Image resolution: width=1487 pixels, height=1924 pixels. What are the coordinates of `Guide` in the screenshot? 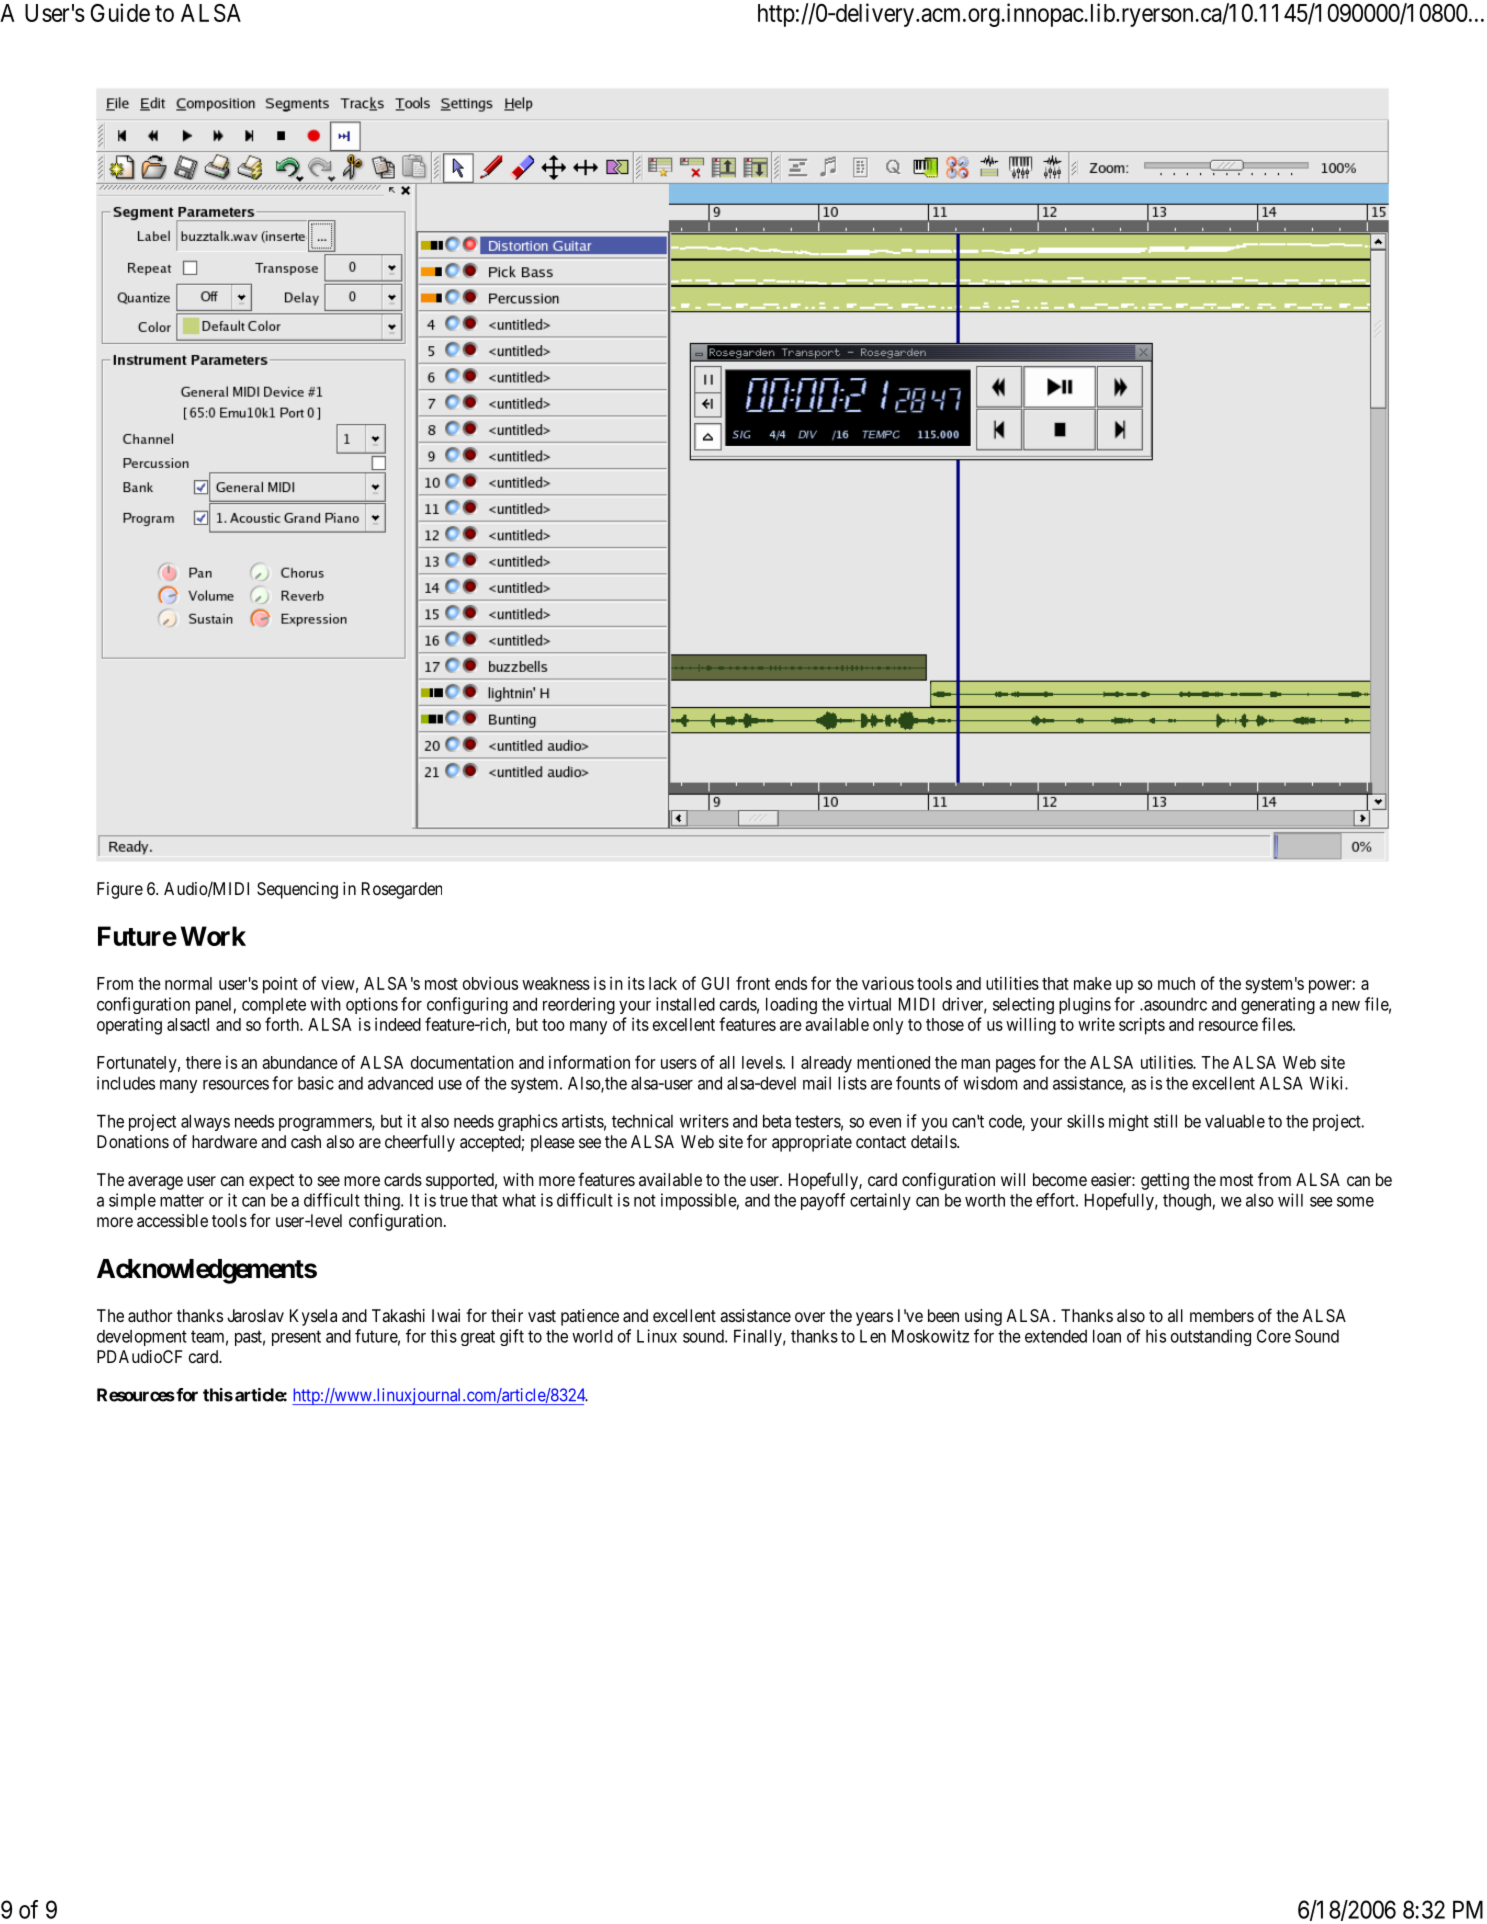 It's located at (120, 12).
